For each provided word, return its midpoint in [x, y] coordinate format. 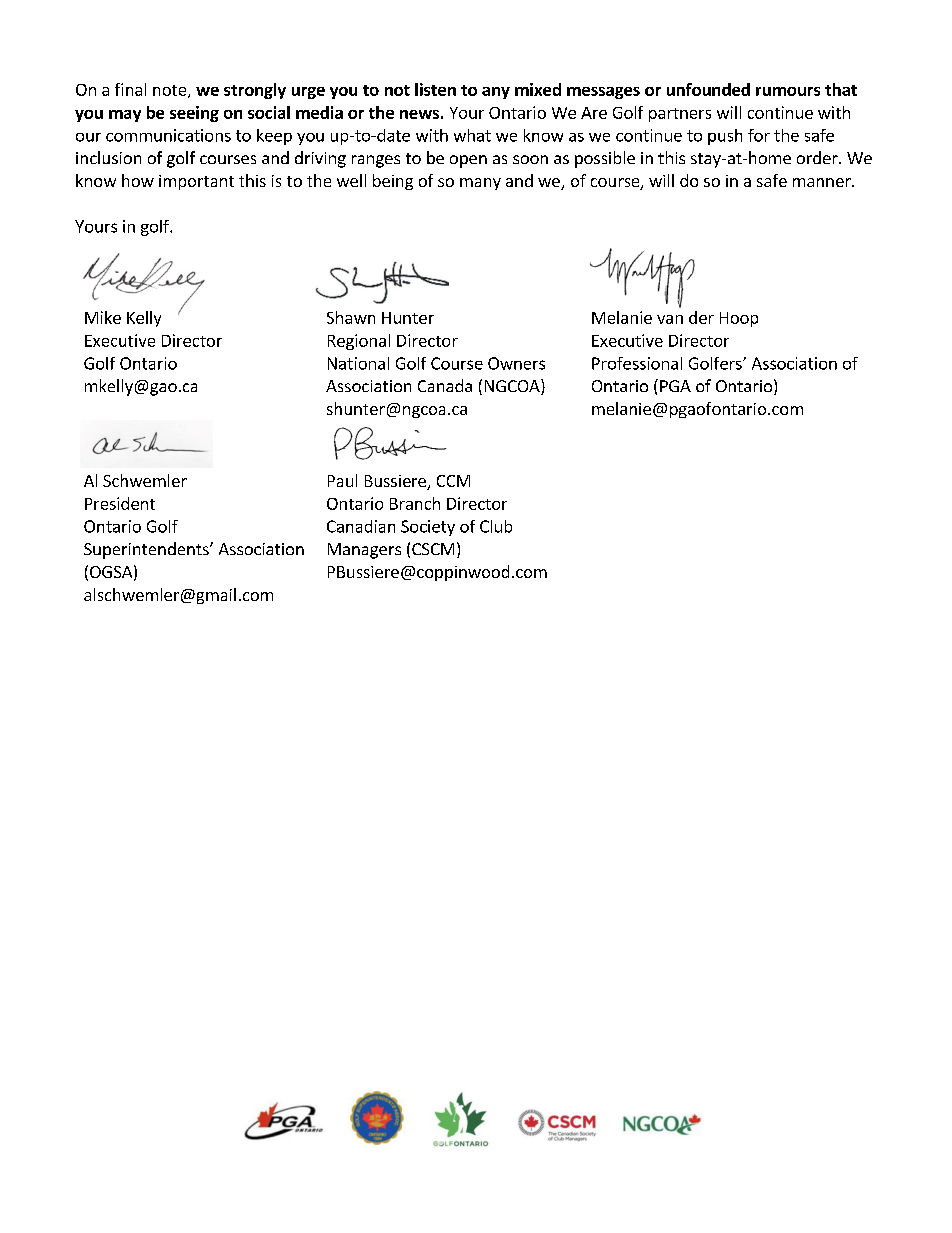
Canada [445, 385]
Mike [103, 317]
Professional [637, 363]
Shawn [351, 317]
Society [428, 528]
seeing [194, 114]
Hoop [739, 319]
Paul [342, 480]
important [196, 182]
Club [496, 526]
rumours [788, 91]
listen [435, 89]
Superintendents [147, 550]
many [480, 184]
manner [823, 182]
